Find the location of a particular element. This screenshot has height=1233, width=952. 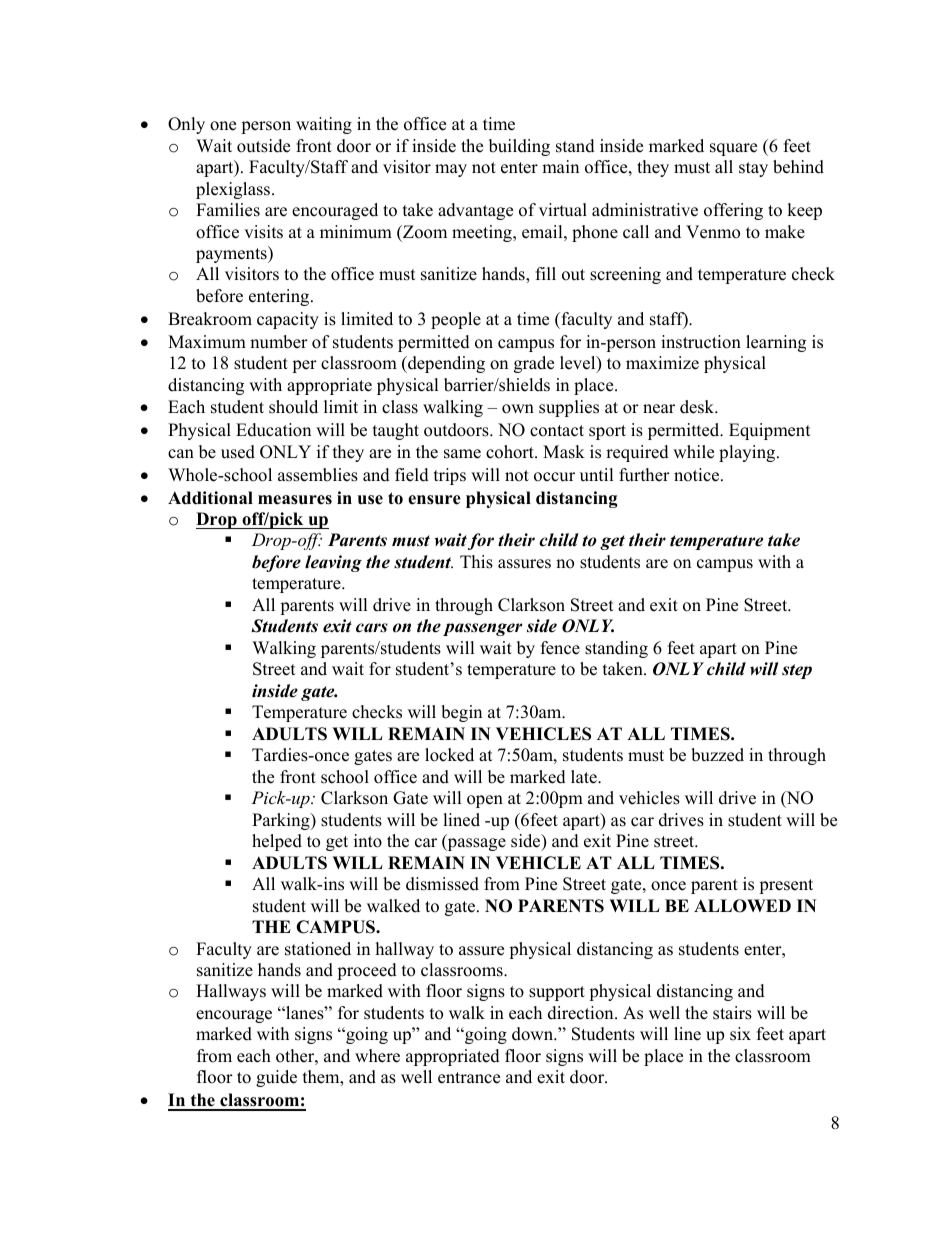

guide is located at coordinates (276, 1078).
